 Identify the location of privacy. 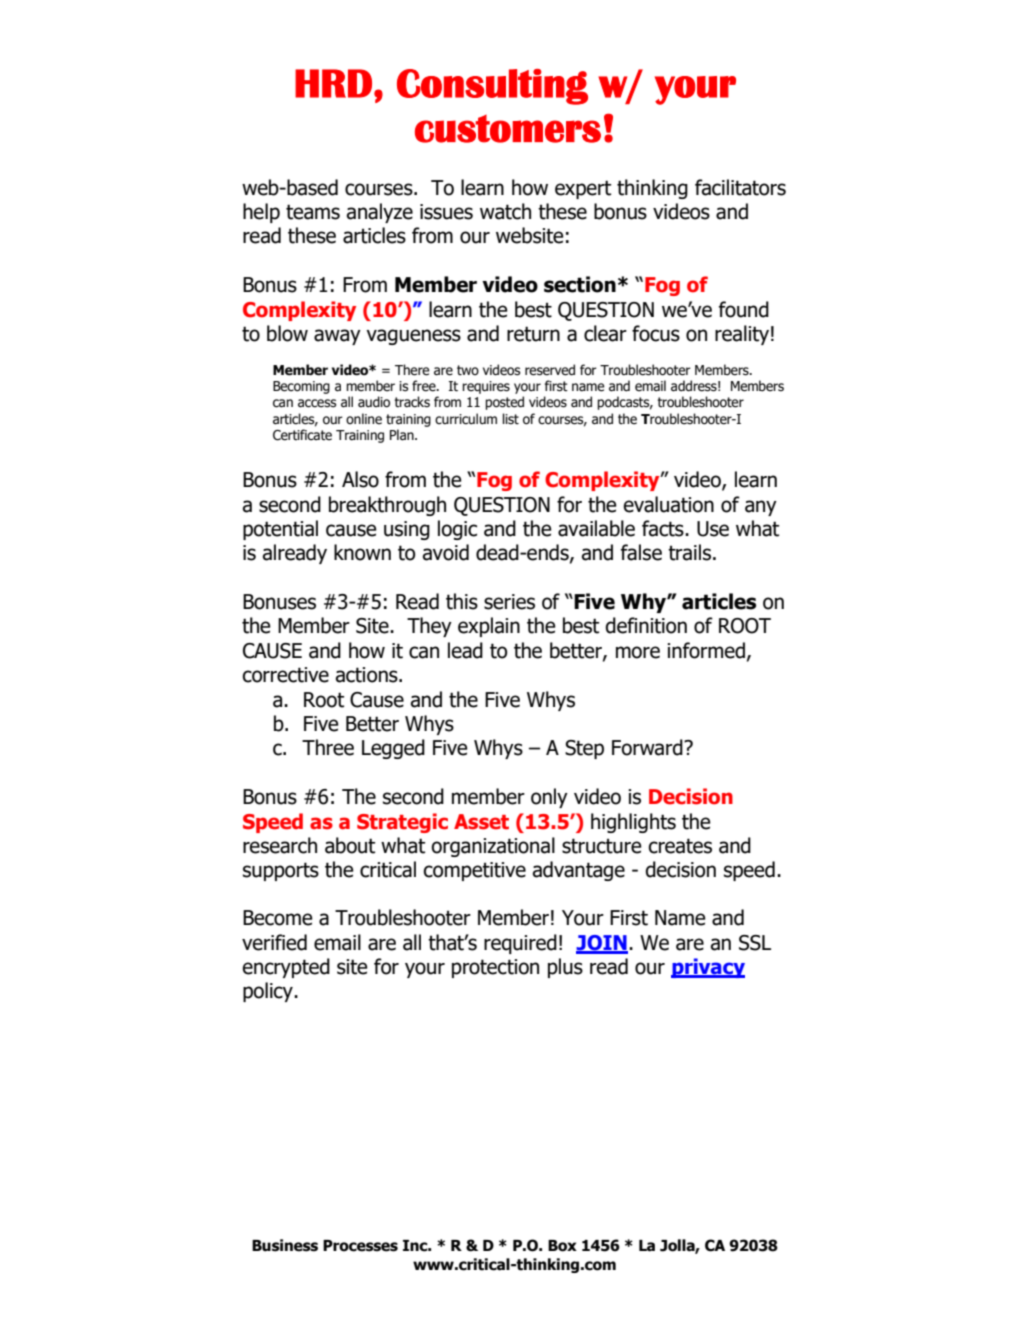
(708, 968).
